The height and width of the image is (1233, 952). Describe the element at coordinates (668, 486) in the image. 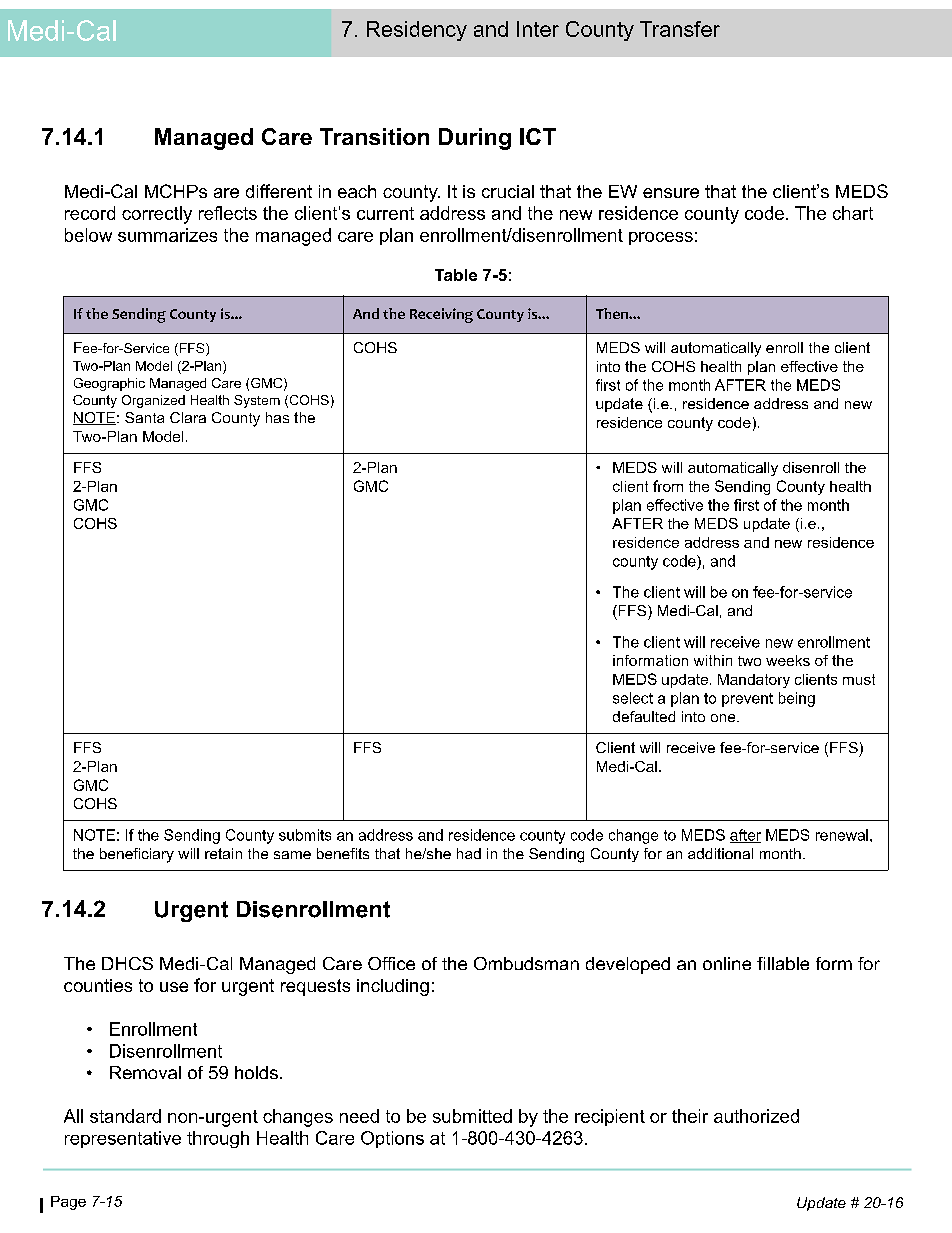

I see `from` at that location.
